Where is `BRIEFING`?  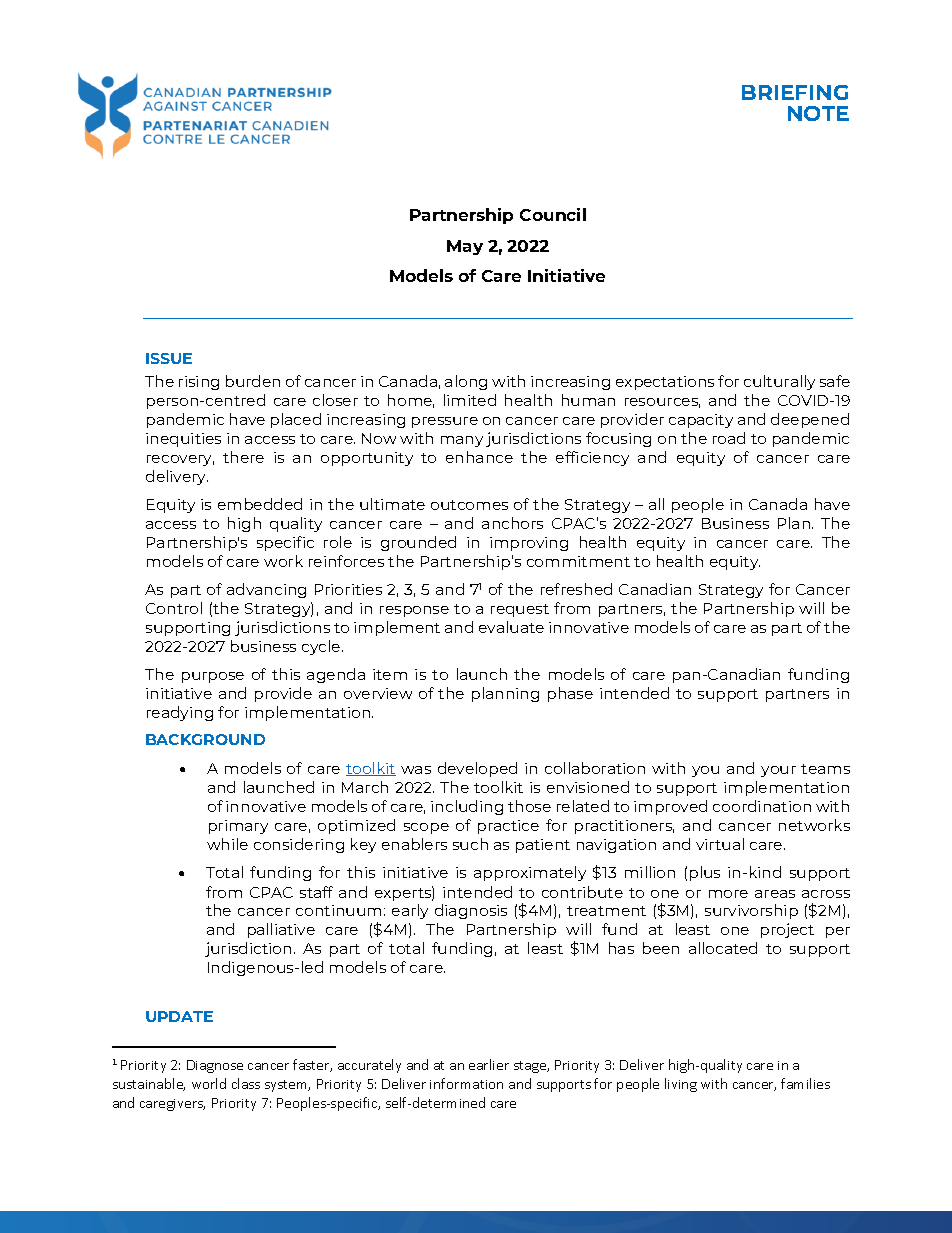 BRIEFING is located at coordinates (795, 92).
